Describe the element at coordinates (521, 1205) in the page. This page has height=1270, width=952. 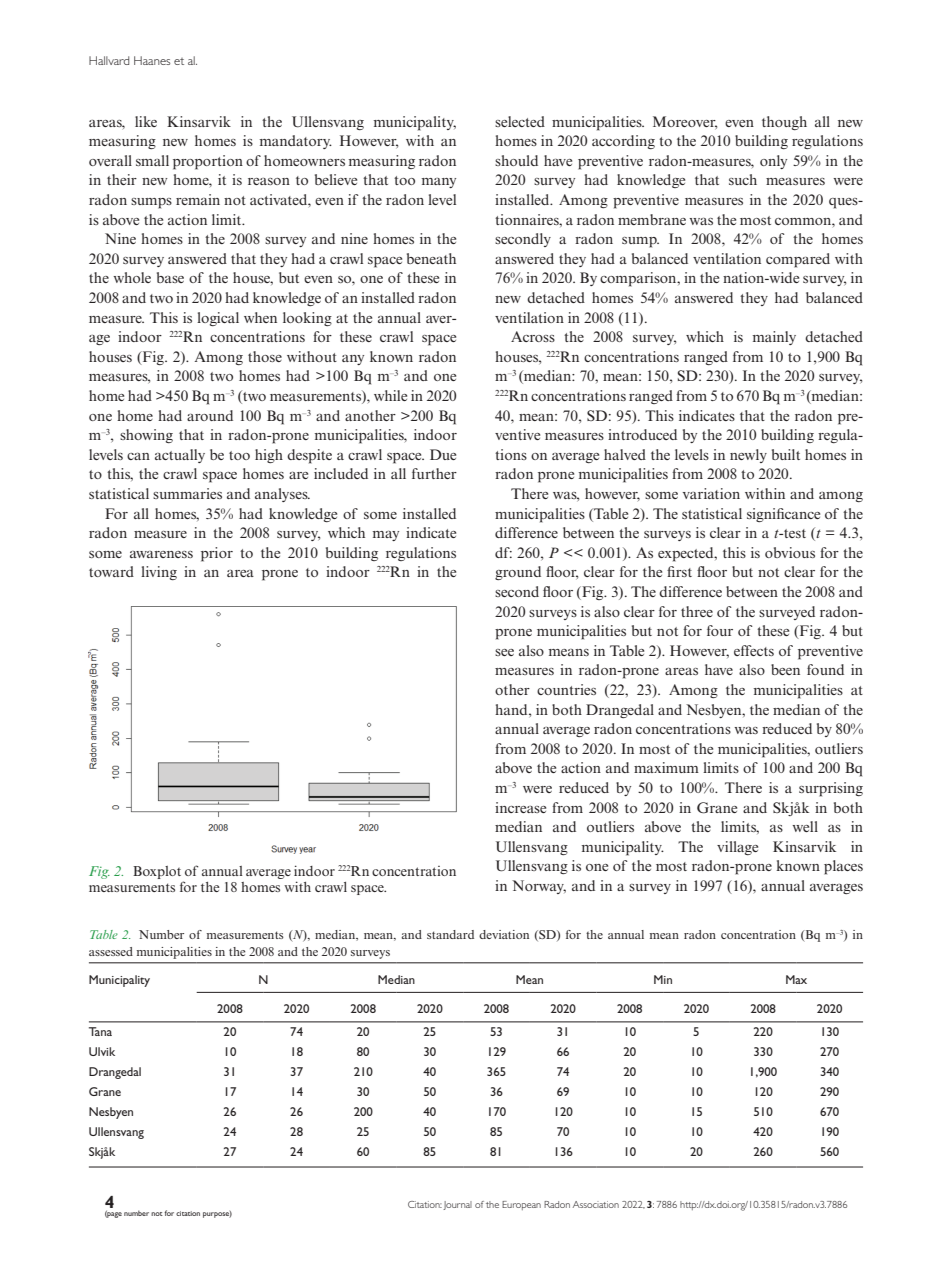
I see `European` at that location.
